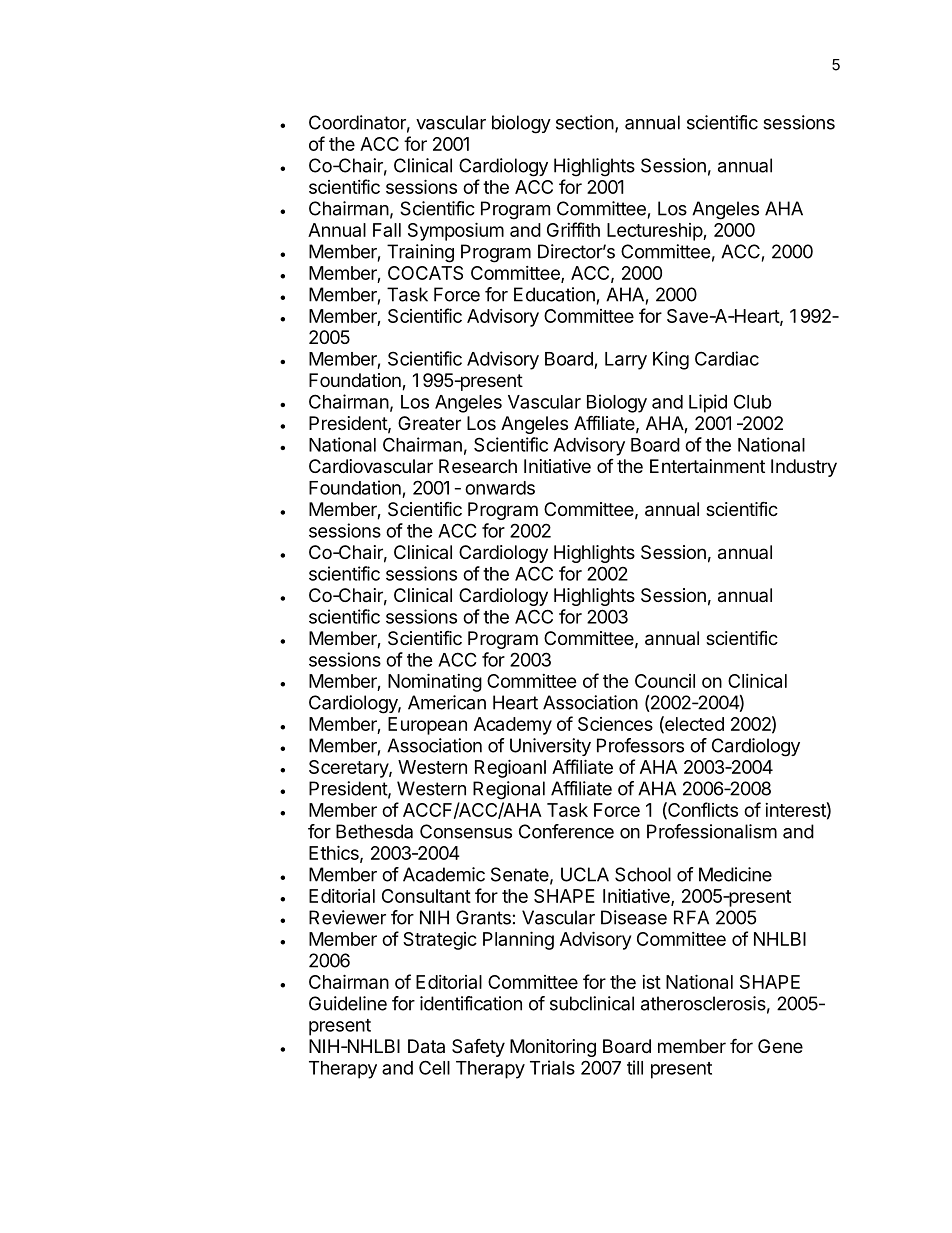 The width and height of the image is (952, 1233). What do you see at coordinates (585, 122) in the image?
I see `section` at bounding box center [585, 122].
